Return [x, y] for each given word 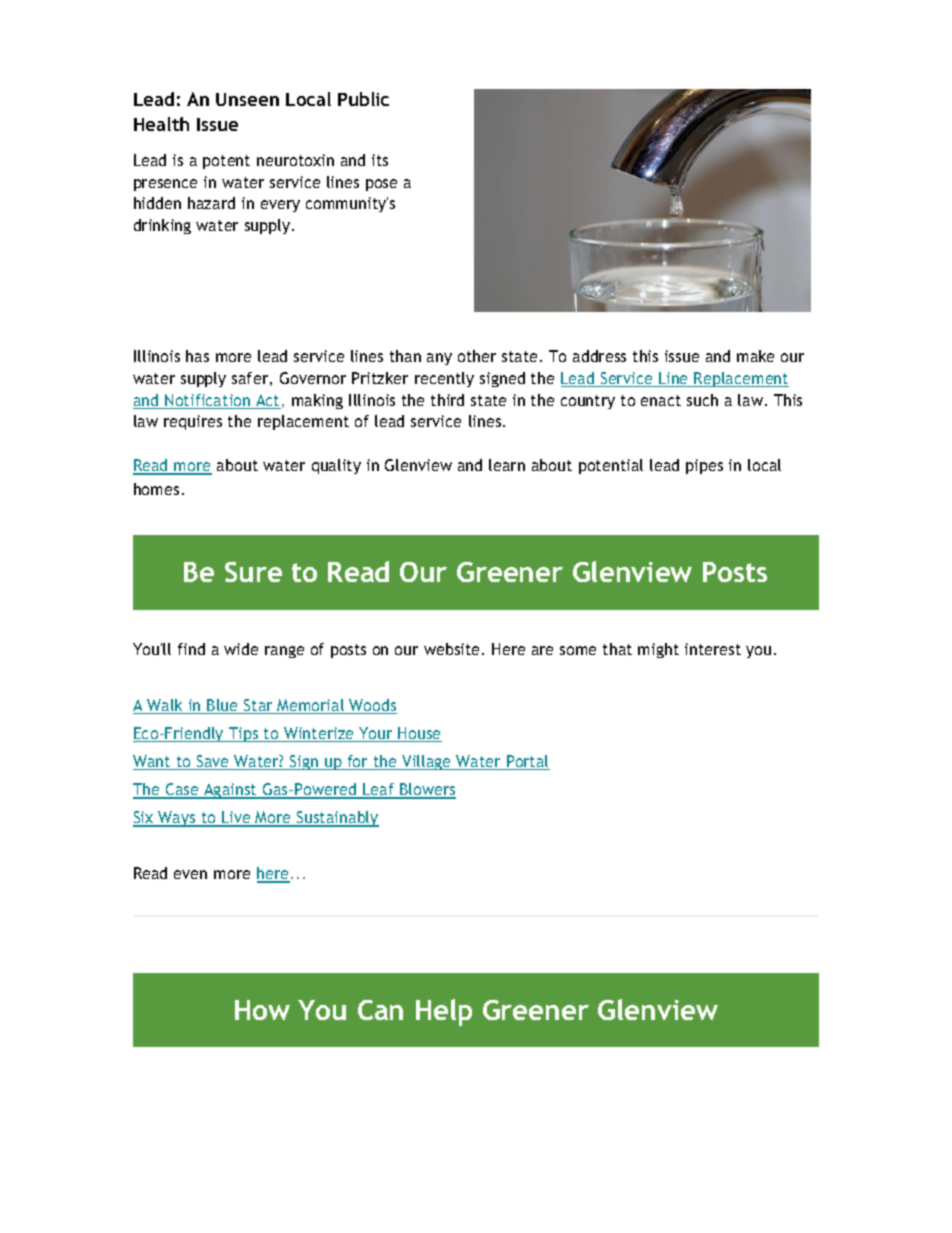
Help [444, 1012]
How [262, 1010]
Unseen [247, 99]
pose [381, 185]
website [453, 649]
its [380, 160]
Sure [253, 572]
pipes [704, 466]
